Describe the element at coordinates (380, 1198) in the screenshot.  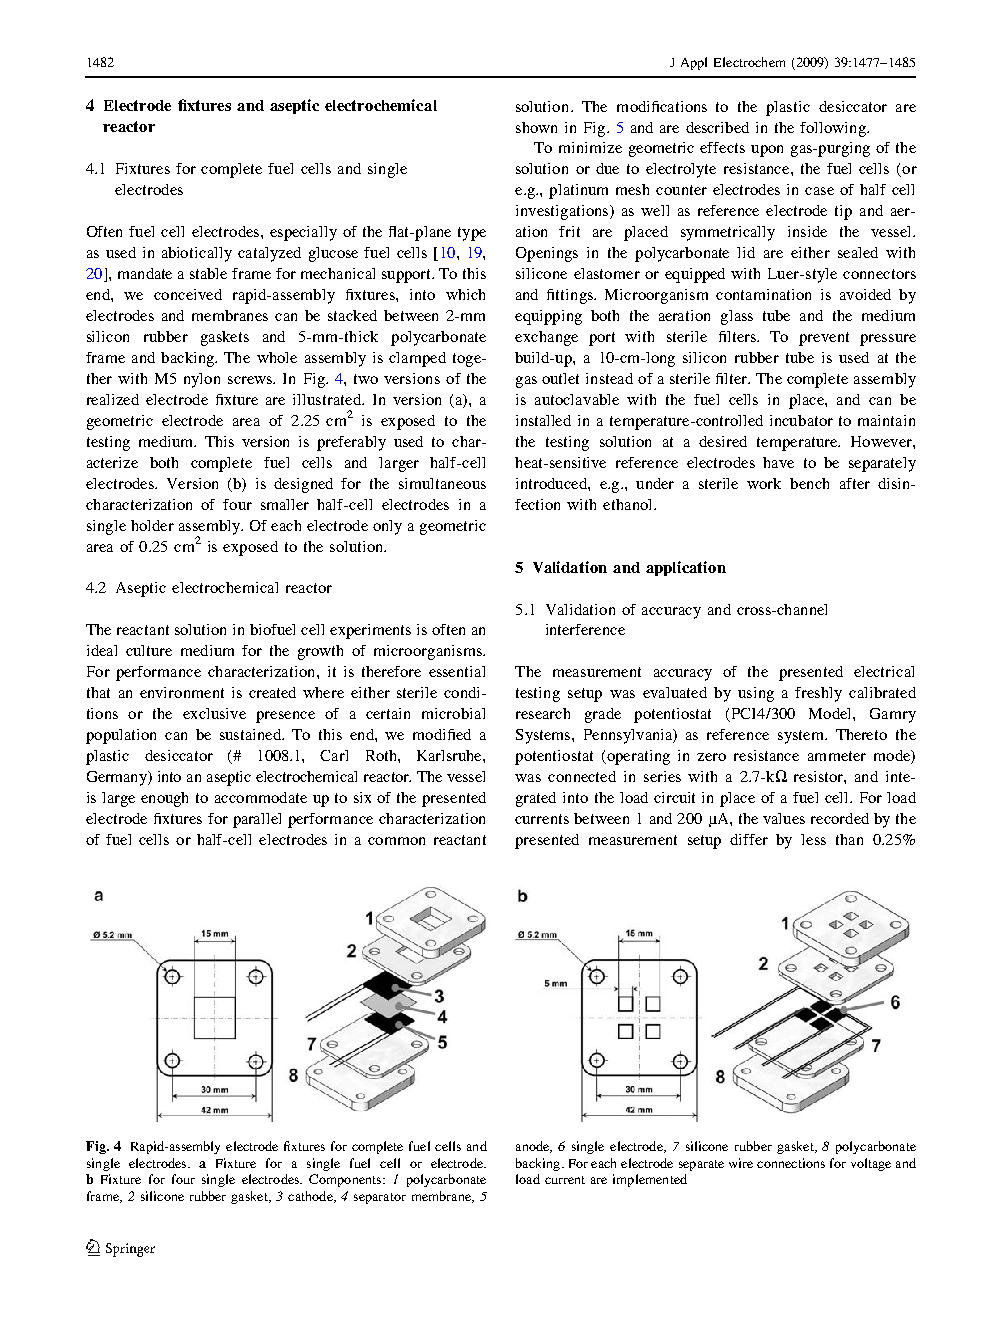
I see `separator` at that location.
